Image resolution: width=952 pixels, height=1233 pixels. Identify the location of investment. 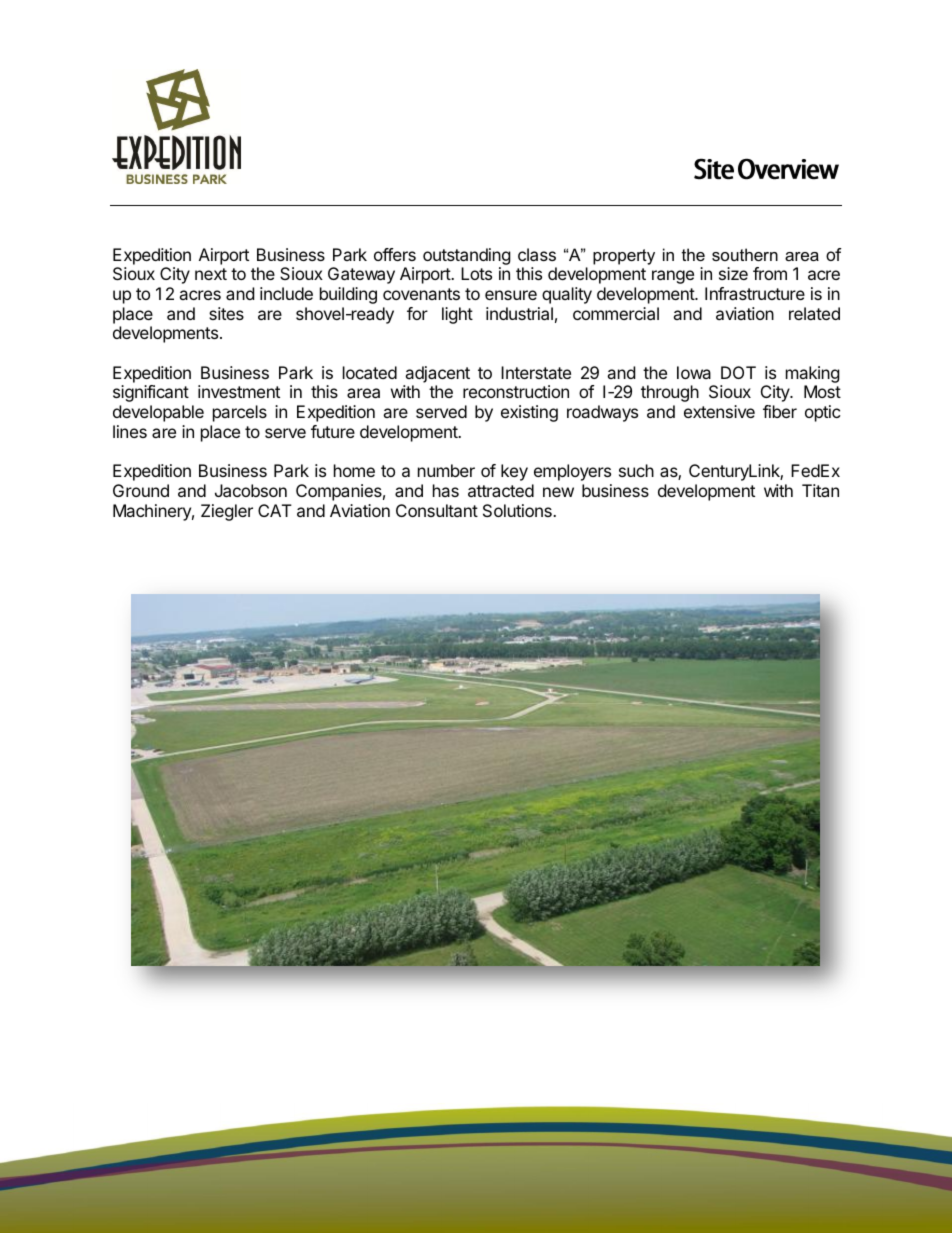
(239, 391).
